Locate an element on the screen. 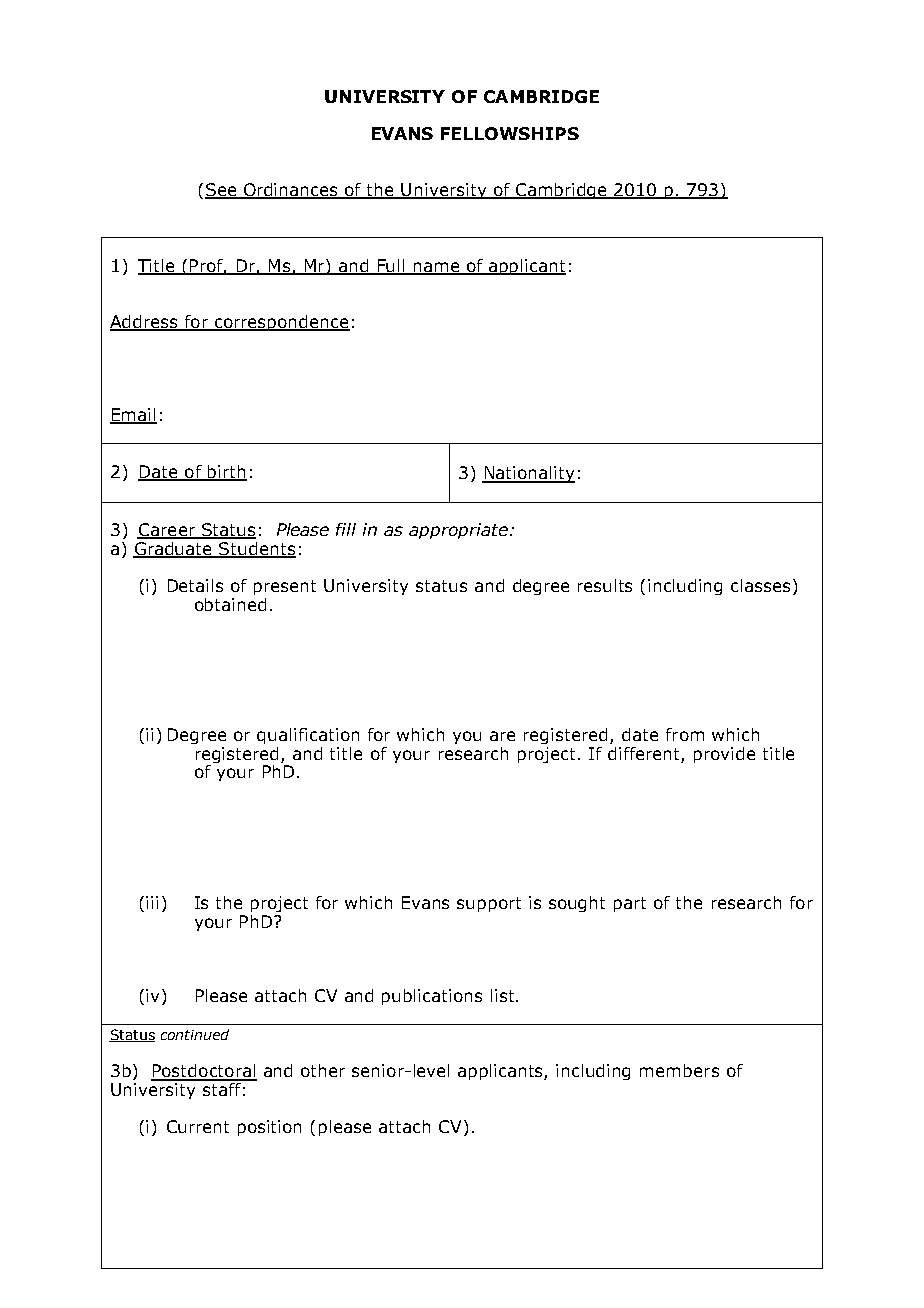 Image resolution: width=924 pixels, height=1308 pixels. appropriate is located at coordinates (458, 531).
